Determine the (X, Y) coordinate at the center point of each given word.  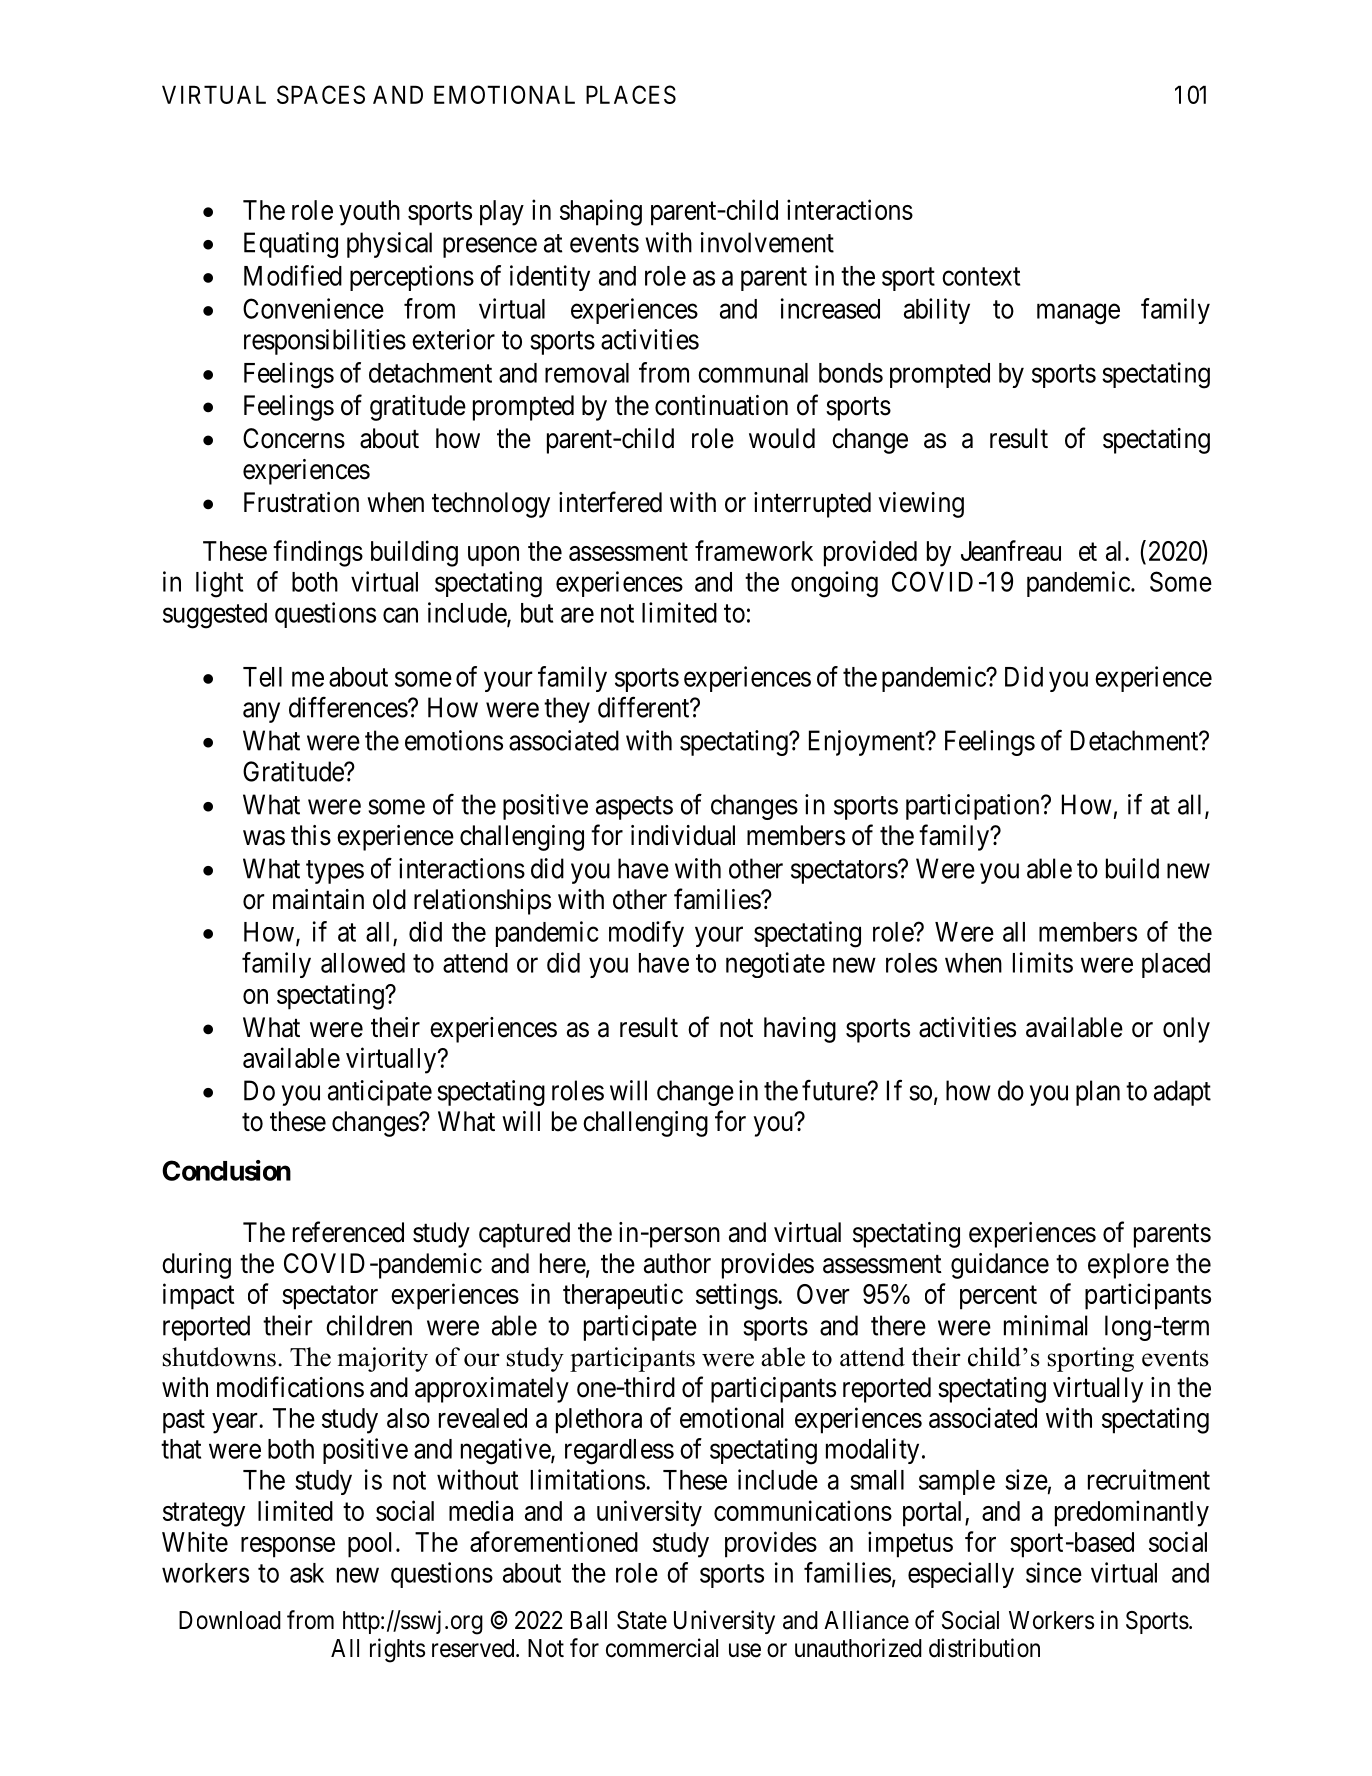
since (1054, 1572)
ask (307, 1573)
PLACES (631, 94)
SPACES (321, 94)
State (642, 1620)
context (981, 276)
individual (683, 835)
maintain (318, 899)
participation (974, 807)
